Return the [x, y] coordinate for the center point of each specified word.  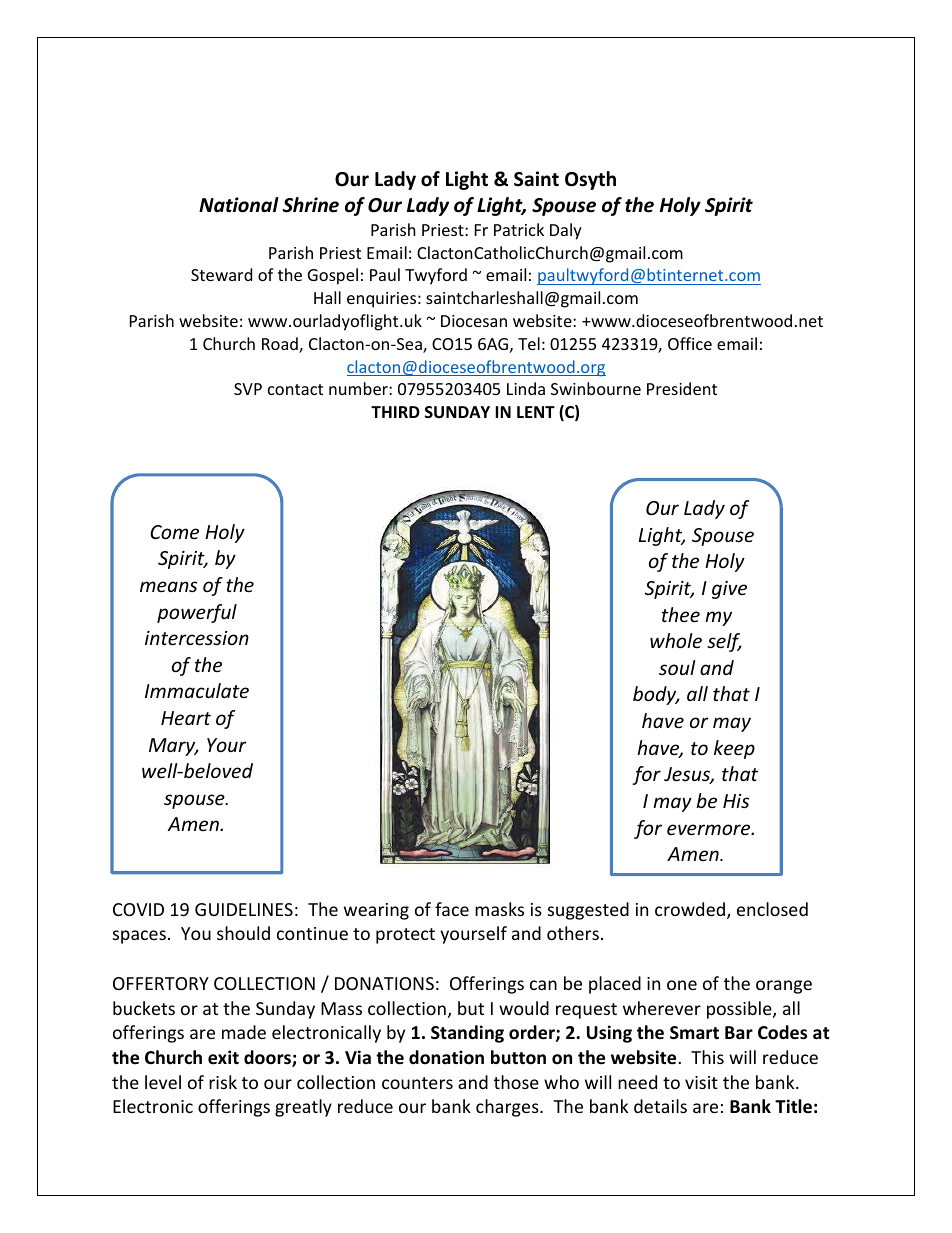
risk [223, 1082]
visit [701, 1082]
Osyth [590, 180]
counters [417, 1083]
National [239, 205]
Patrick [519, 229]
